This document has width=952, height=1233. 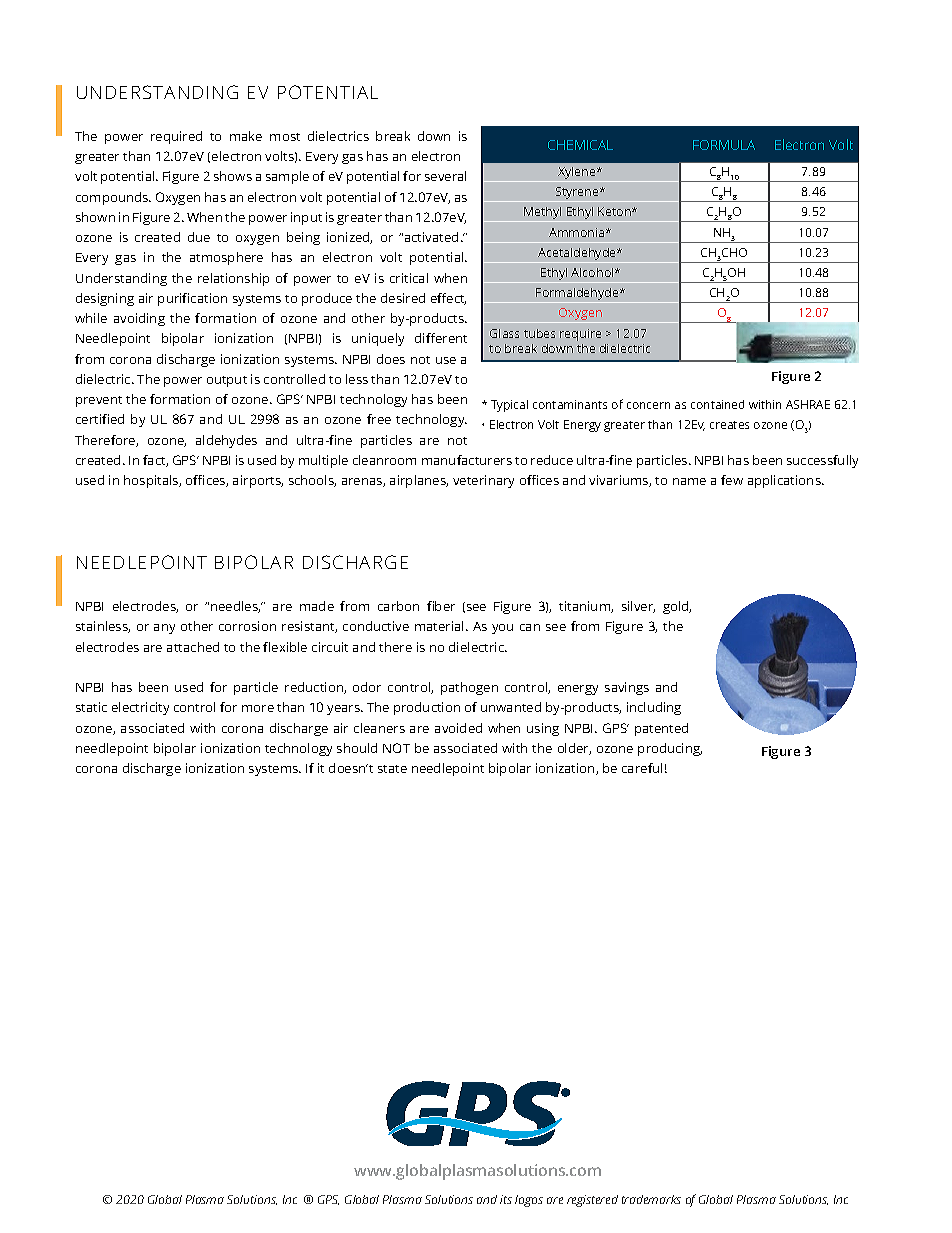 What do you see at coordinates (233, 176) in the document?
I see `shows` at bounding box center [233, 176].
